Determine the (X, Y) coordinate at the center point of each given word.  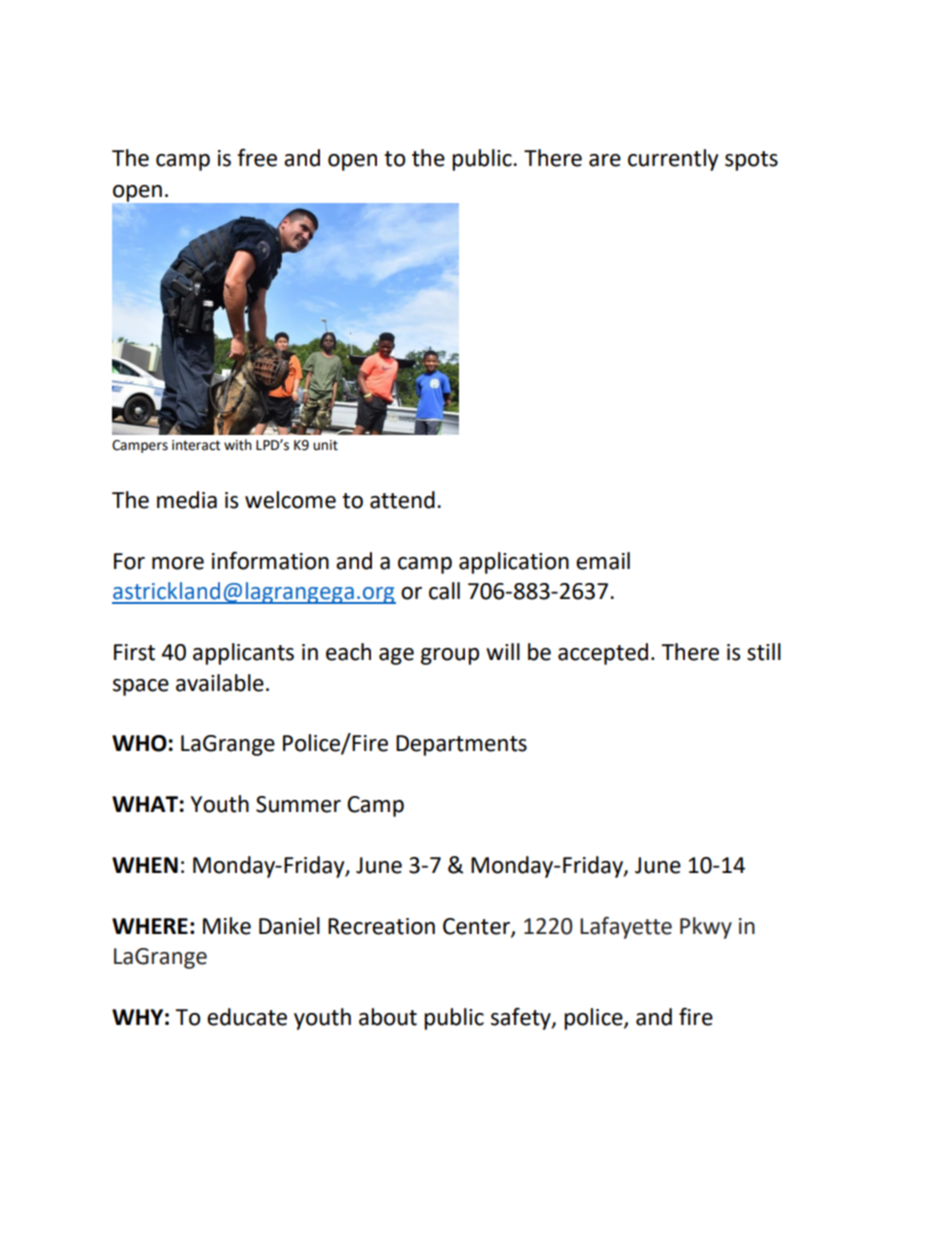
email (603, 561)
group (450, 656)
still (764, 652)
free (257, 157)
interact (196, 445)
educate (247, 1017)
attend (402, 500)
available (220, 683)
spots (751, 161)
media (187, 500)
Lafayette (626, 928)
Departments (461, 745)
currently (673, 160)
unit (325, 445)
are (605, 160)
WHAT (145, 804)
